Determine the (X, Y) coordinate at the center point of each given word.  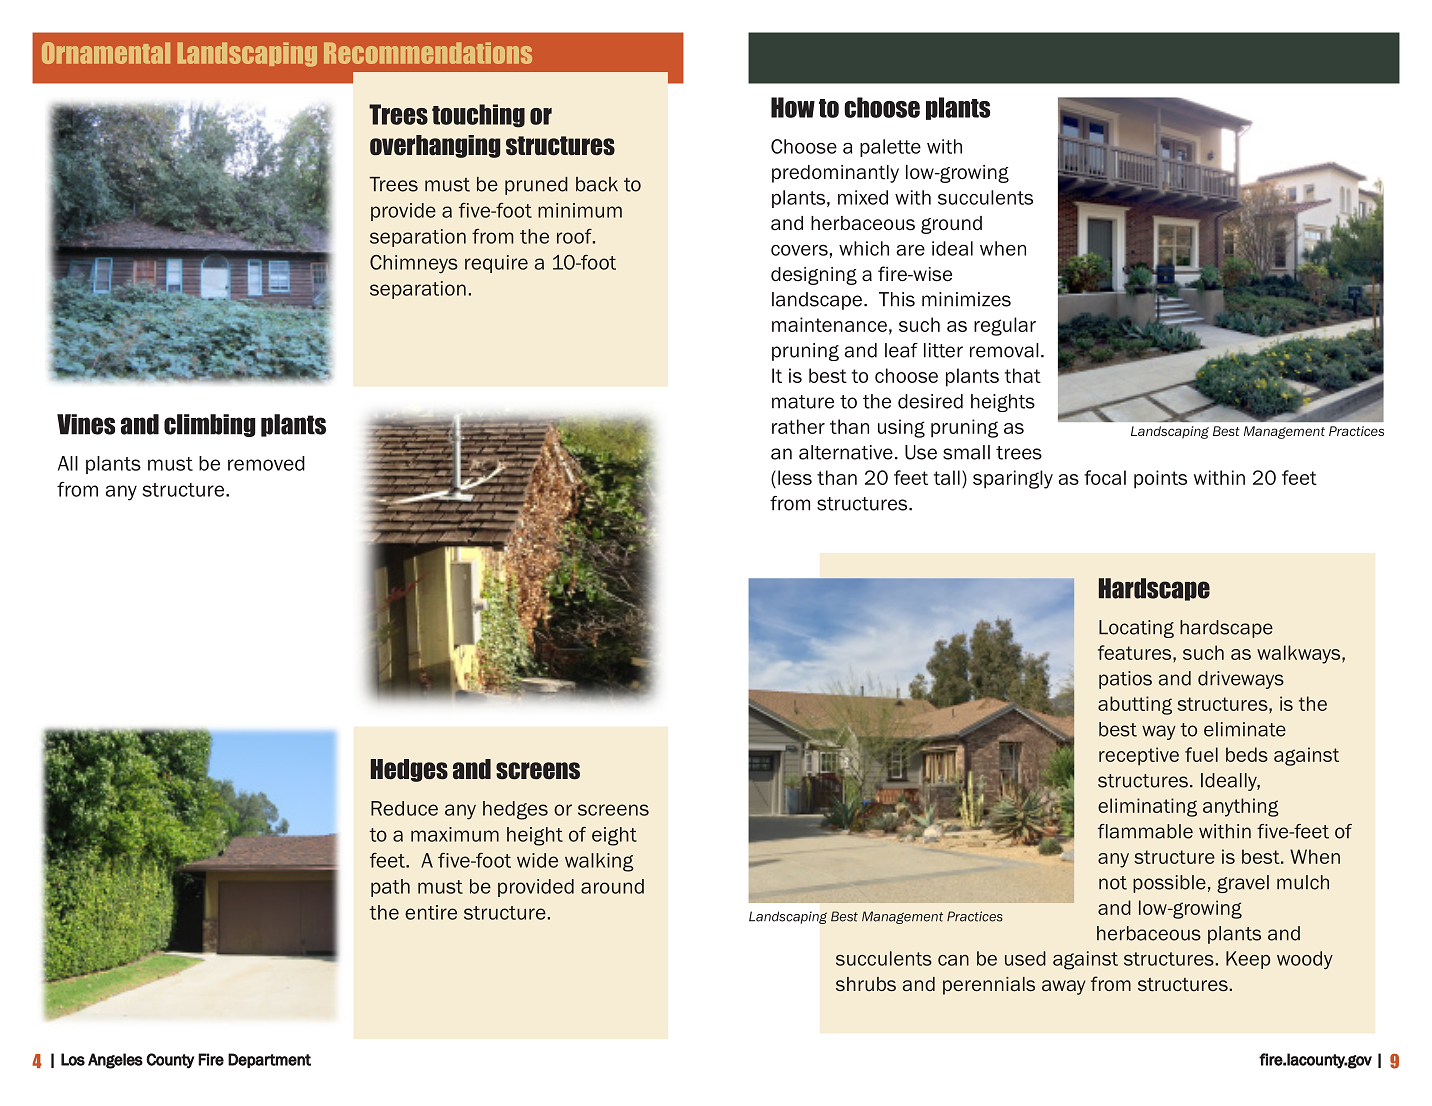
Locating (1136, 629)
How (793, 107)
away (1063, 987)
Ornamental (106, 53)
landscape (818, 301)
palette (890, 148)
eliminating (1147, 807)
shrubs (866, 984)
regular (1005, 326)
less (795, 477)
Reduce (404, 808)
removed (266, 463)
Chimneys (414, 264)
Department (269, 1060)
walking (599, 862)
